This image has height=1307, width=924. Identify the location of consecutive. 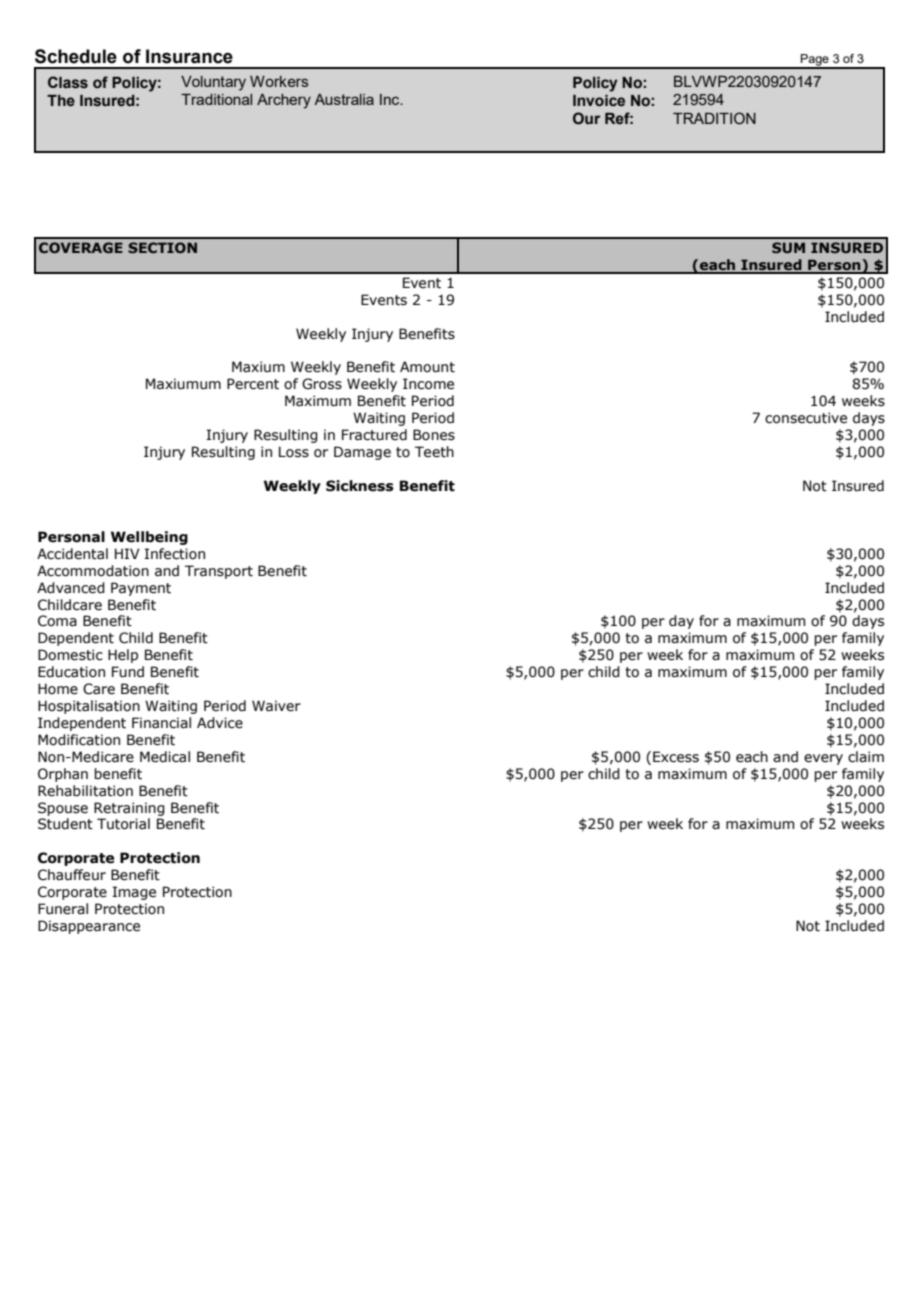
(806, 418).
